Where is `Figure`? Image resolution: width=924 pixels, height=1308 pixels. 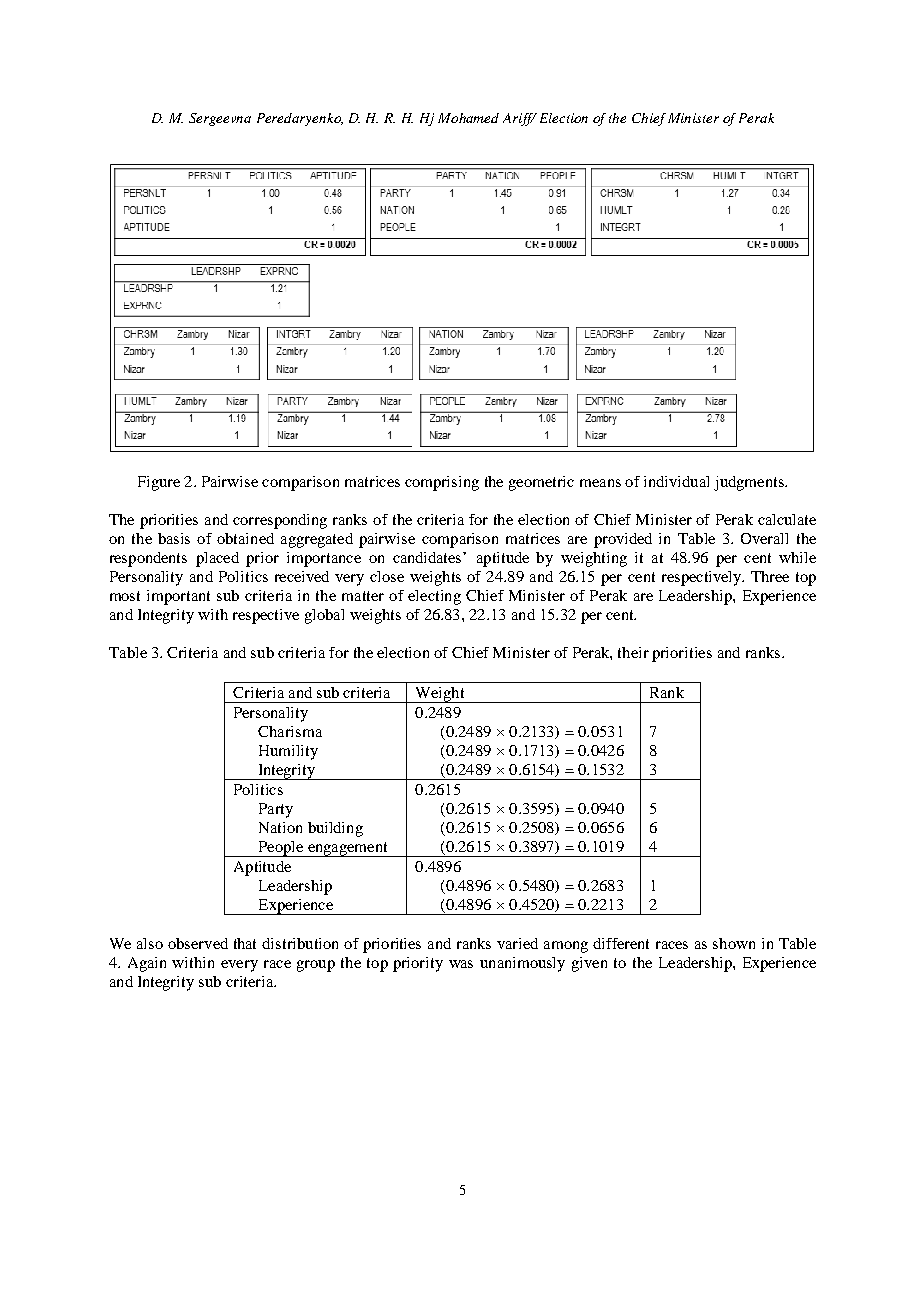
Figure is located at coordinates (159, 483).
